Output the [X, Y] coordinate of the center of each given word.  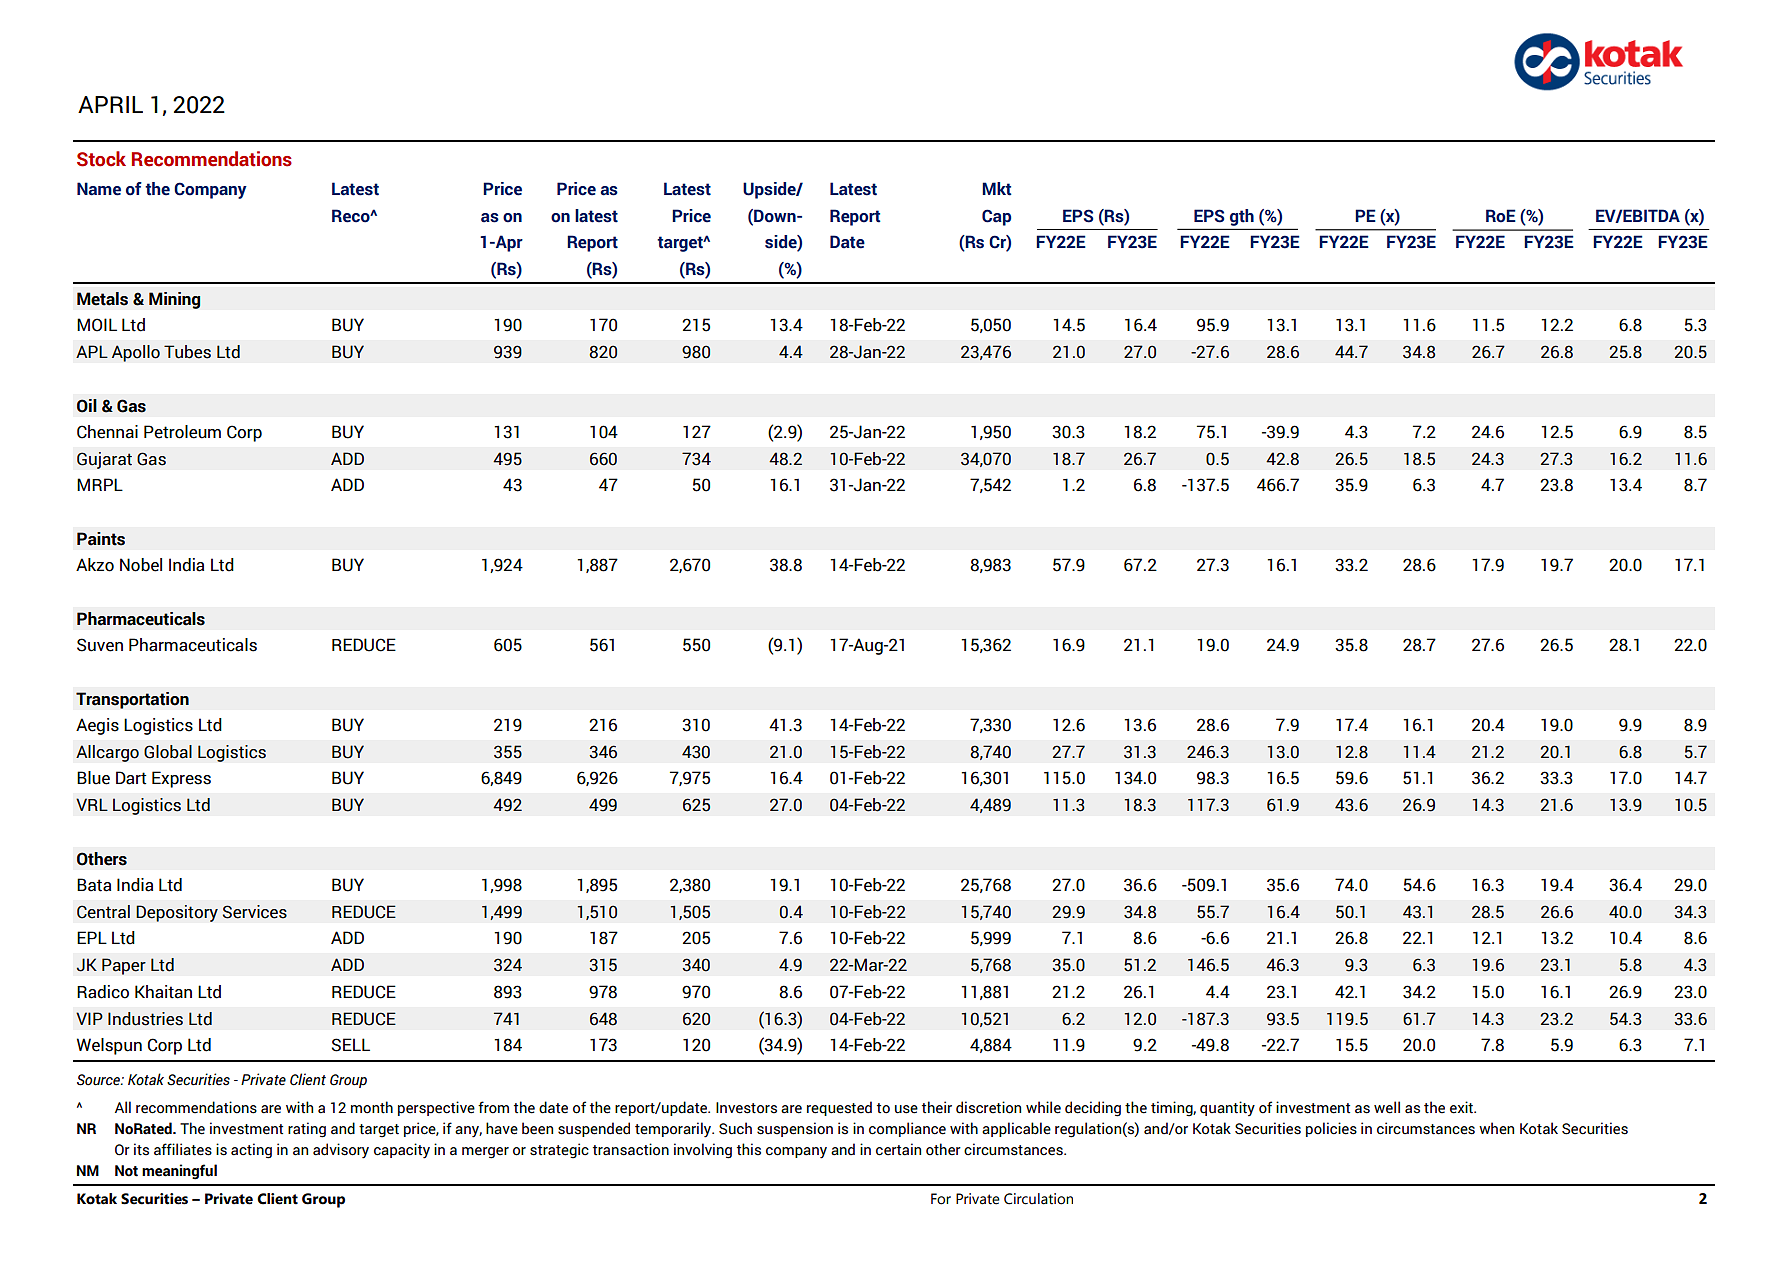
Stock [101, 159]
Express [181, 779]
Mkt [997, 189]
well [1387, 1107]
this [749, 1149]
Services [255, 912]
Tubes [187, 352]
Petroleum [182, 432]
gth [1242, 217]
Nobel [141, 565]
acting [251, 1151]
